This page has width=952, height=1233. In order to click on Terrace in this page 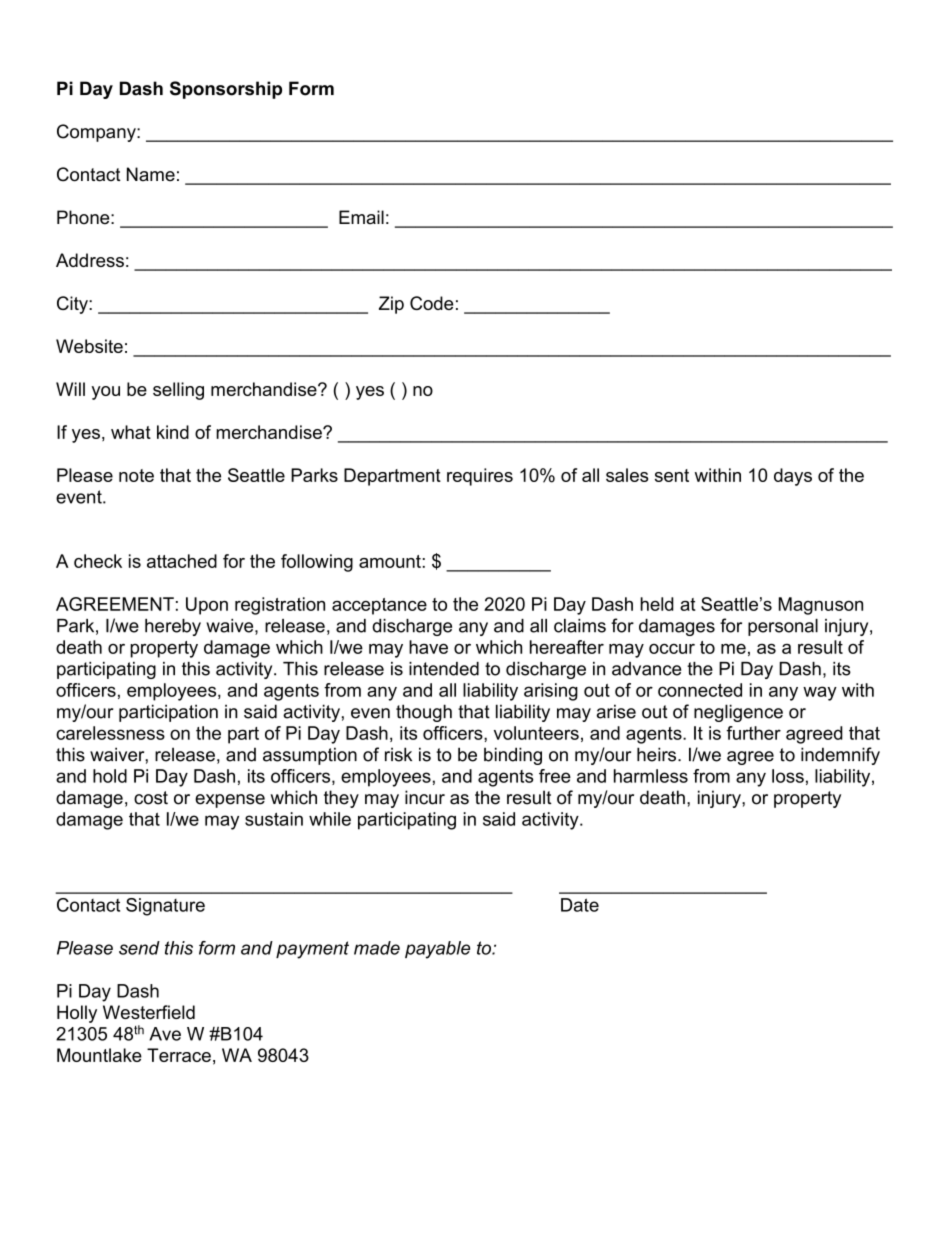, I will do `click(179, 1055)`.
